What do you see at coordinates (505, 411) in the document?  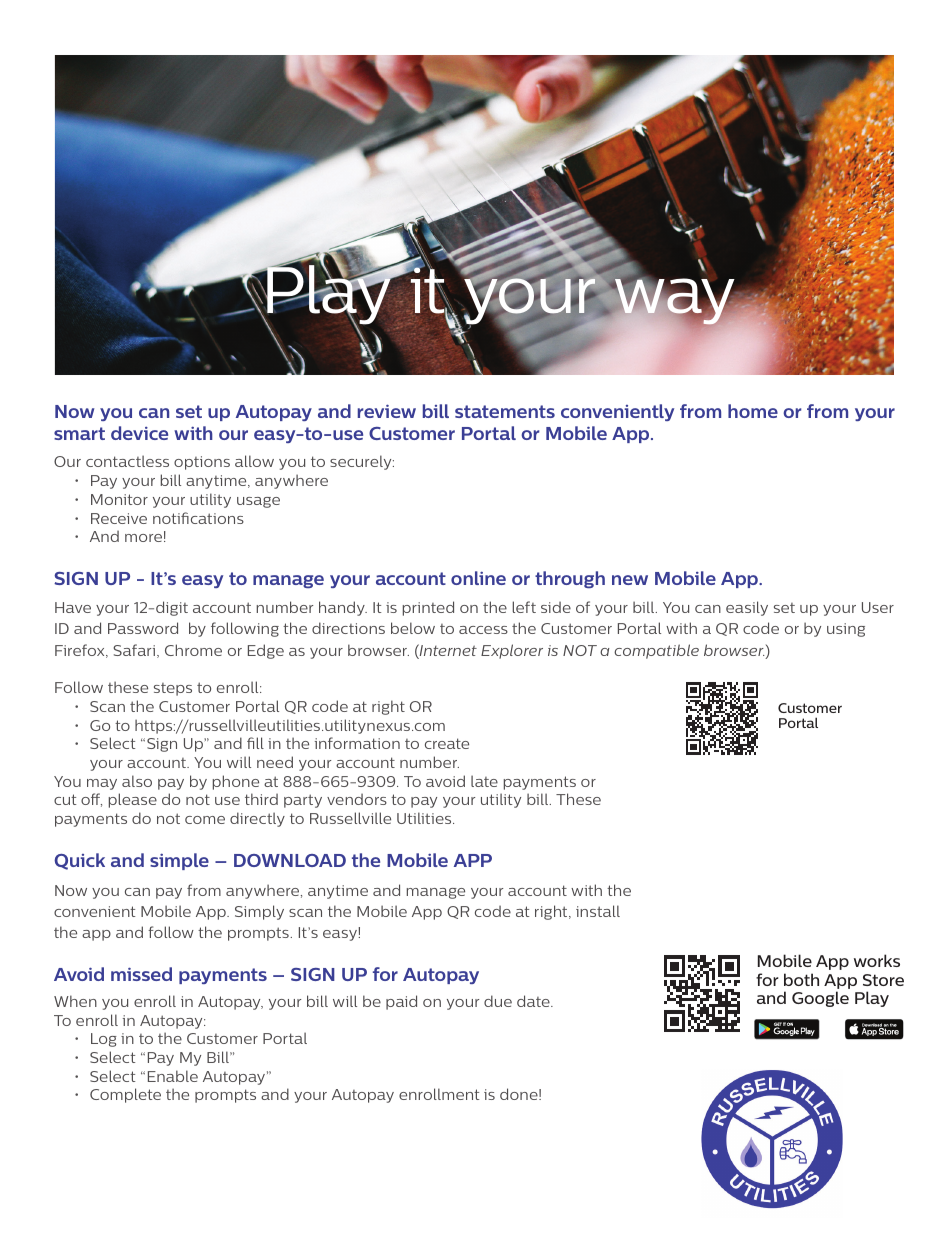 I see `statements` at bounding box center [505, 411].
